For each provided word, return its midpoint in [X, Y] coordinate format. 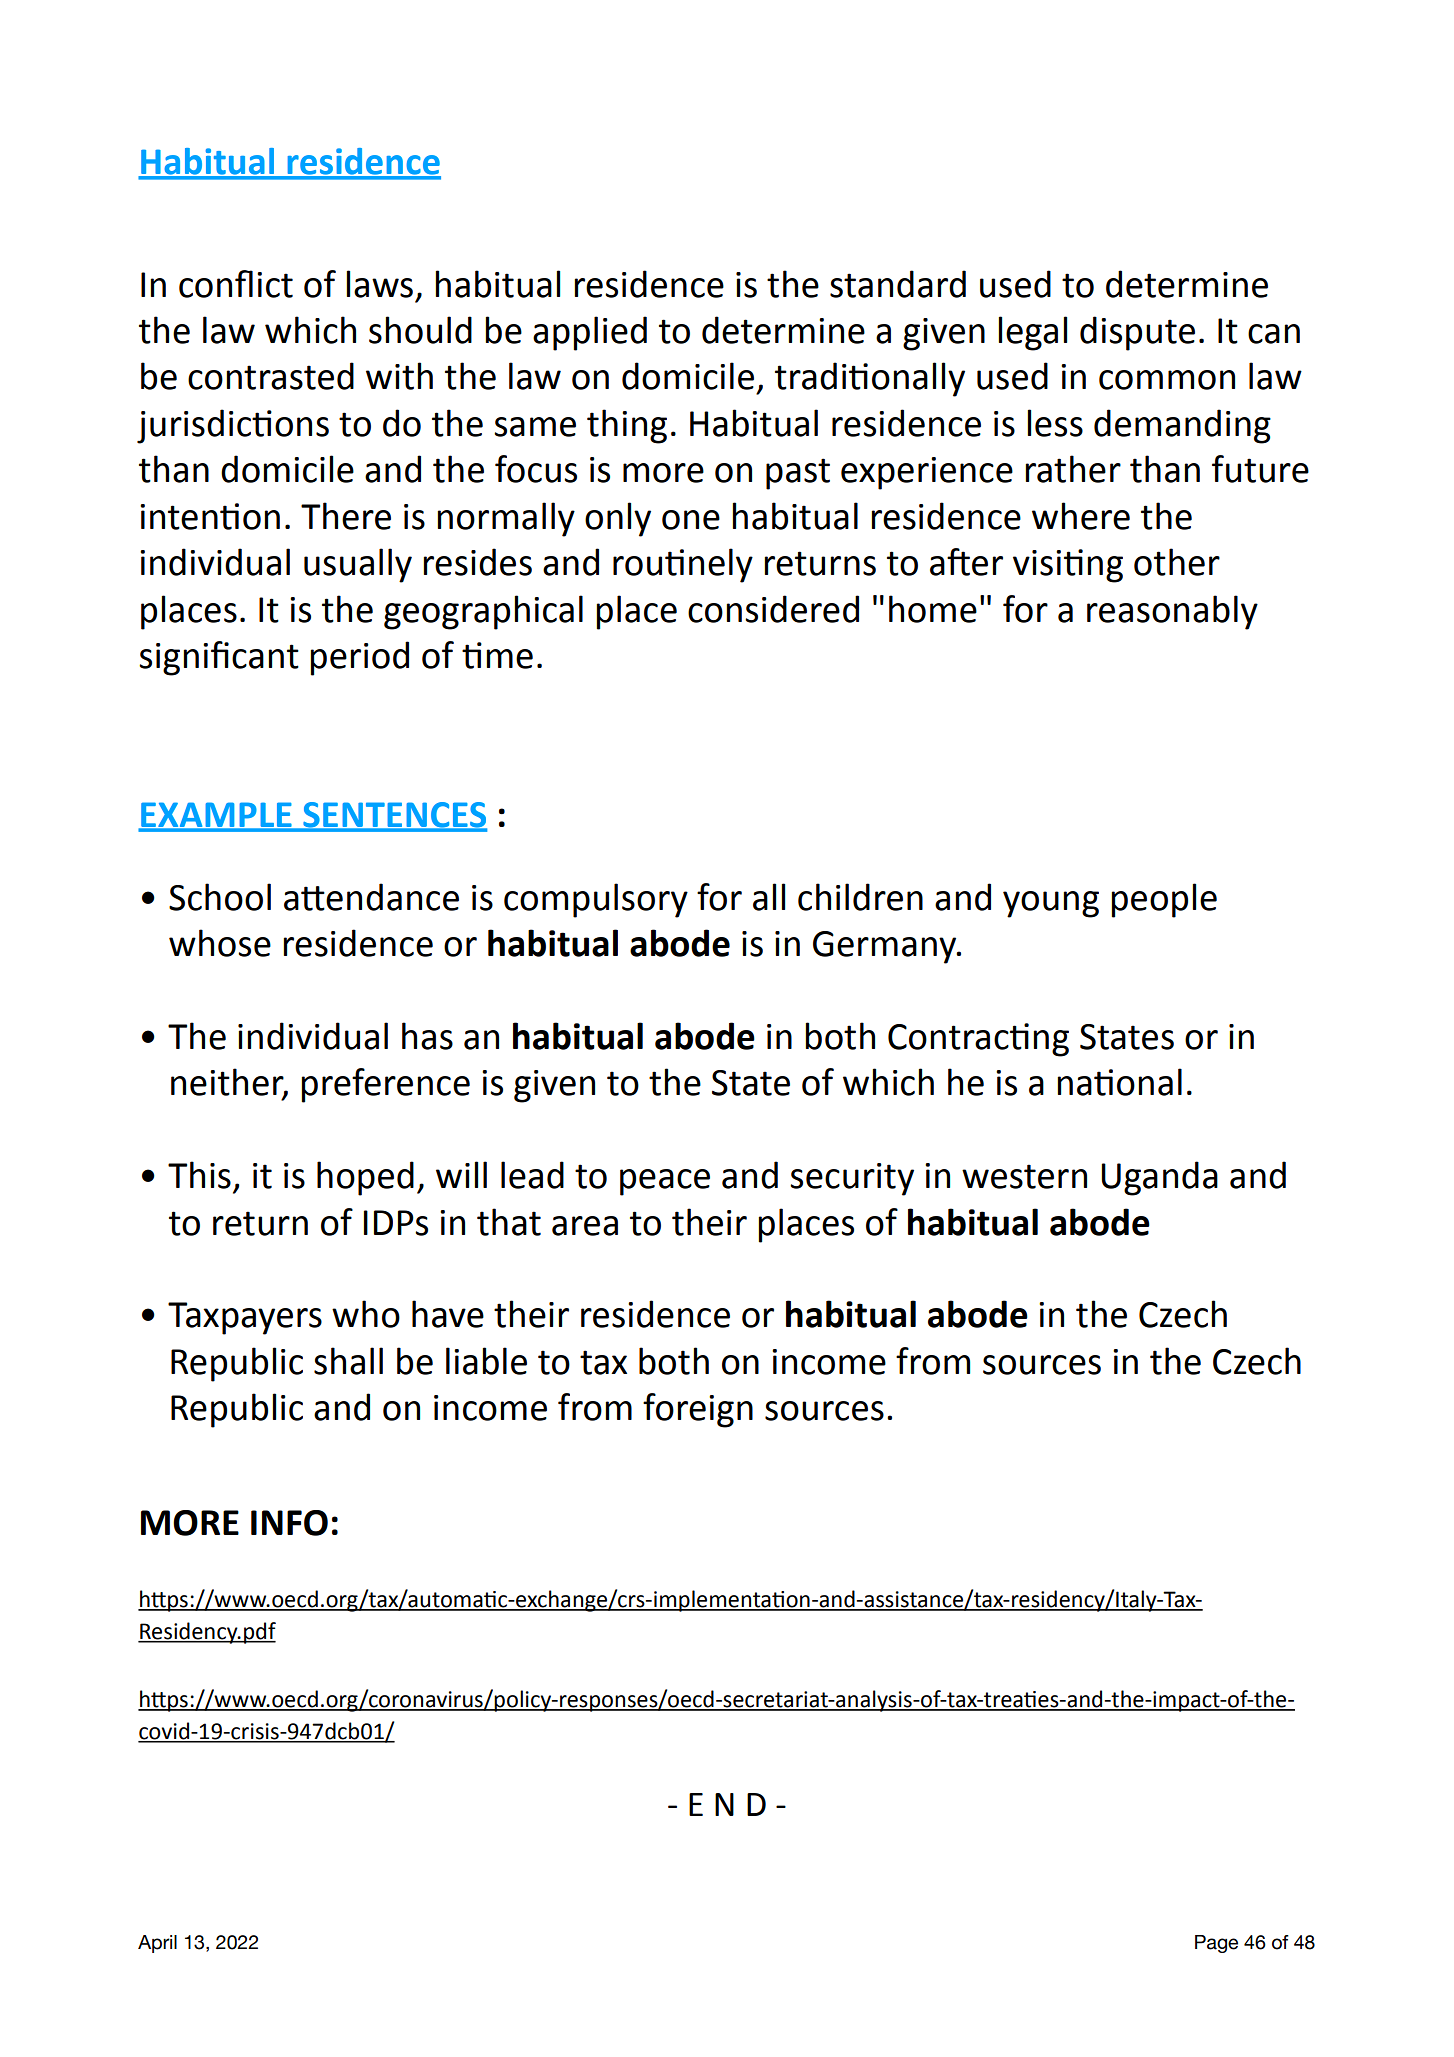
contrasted [271, 376]
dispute [1137, 333]
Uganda [1159, 1178]
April [157, 1944]
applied [590, 333]
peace [665, 1182]
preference [385, 1085]
